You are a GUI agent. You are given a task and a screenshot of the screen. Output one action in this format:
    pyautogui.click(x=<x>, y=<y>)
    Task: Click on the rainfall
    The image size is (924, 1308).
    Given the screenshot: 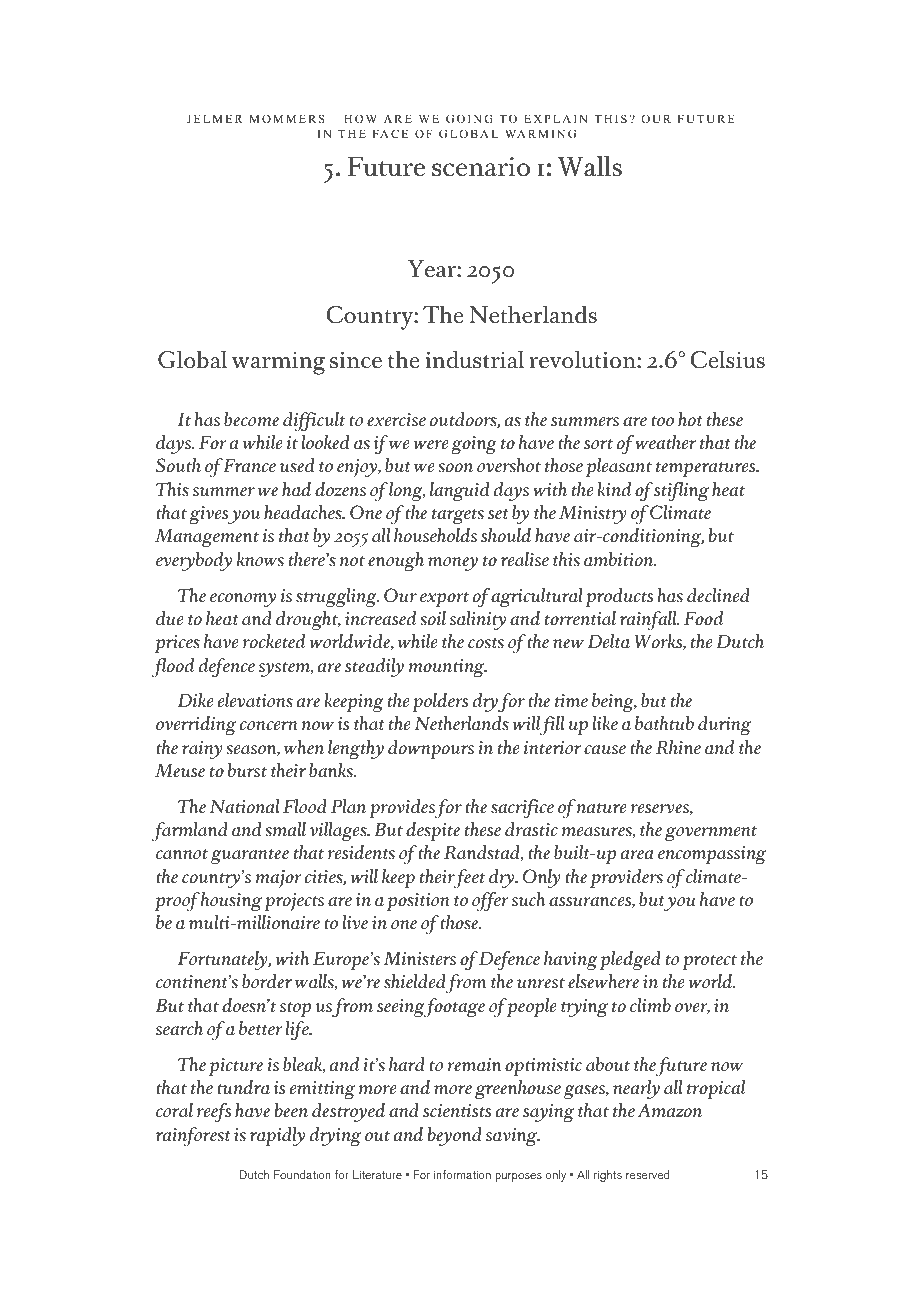 What is the action you would take?
    pyautogui.click(x=649, y=620)
